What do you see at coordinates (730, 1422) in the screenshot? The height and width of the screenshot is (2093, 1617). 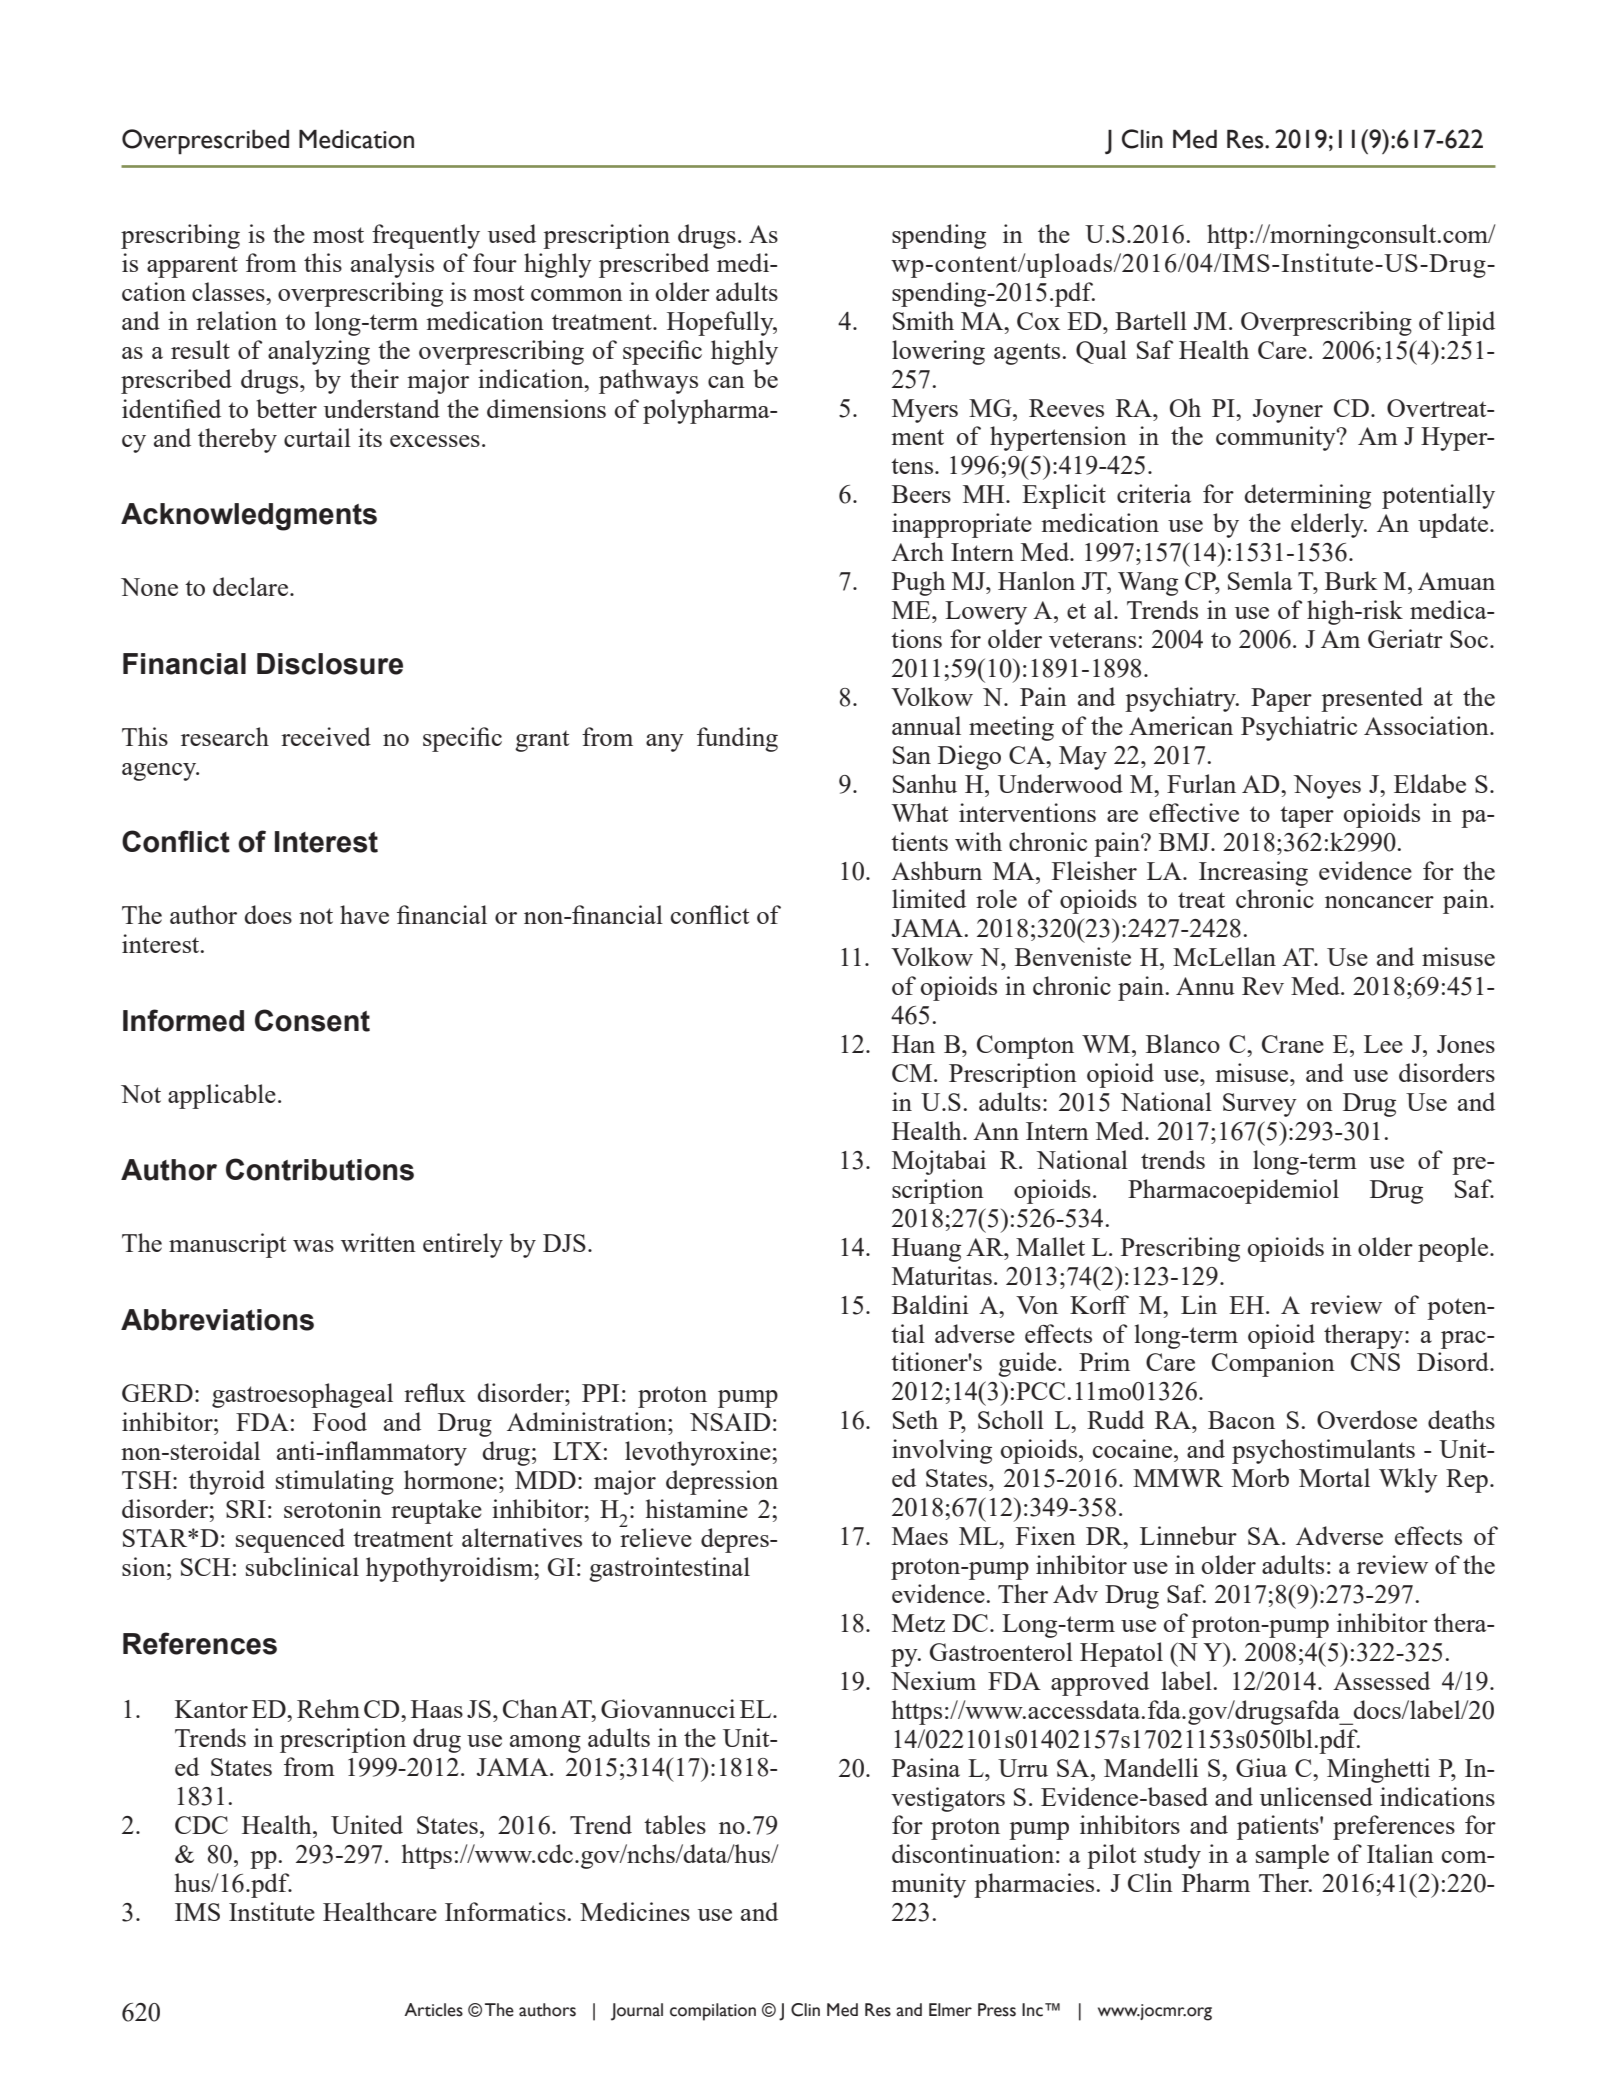 I see `NSAID` at bounding box center [730, 1422].
